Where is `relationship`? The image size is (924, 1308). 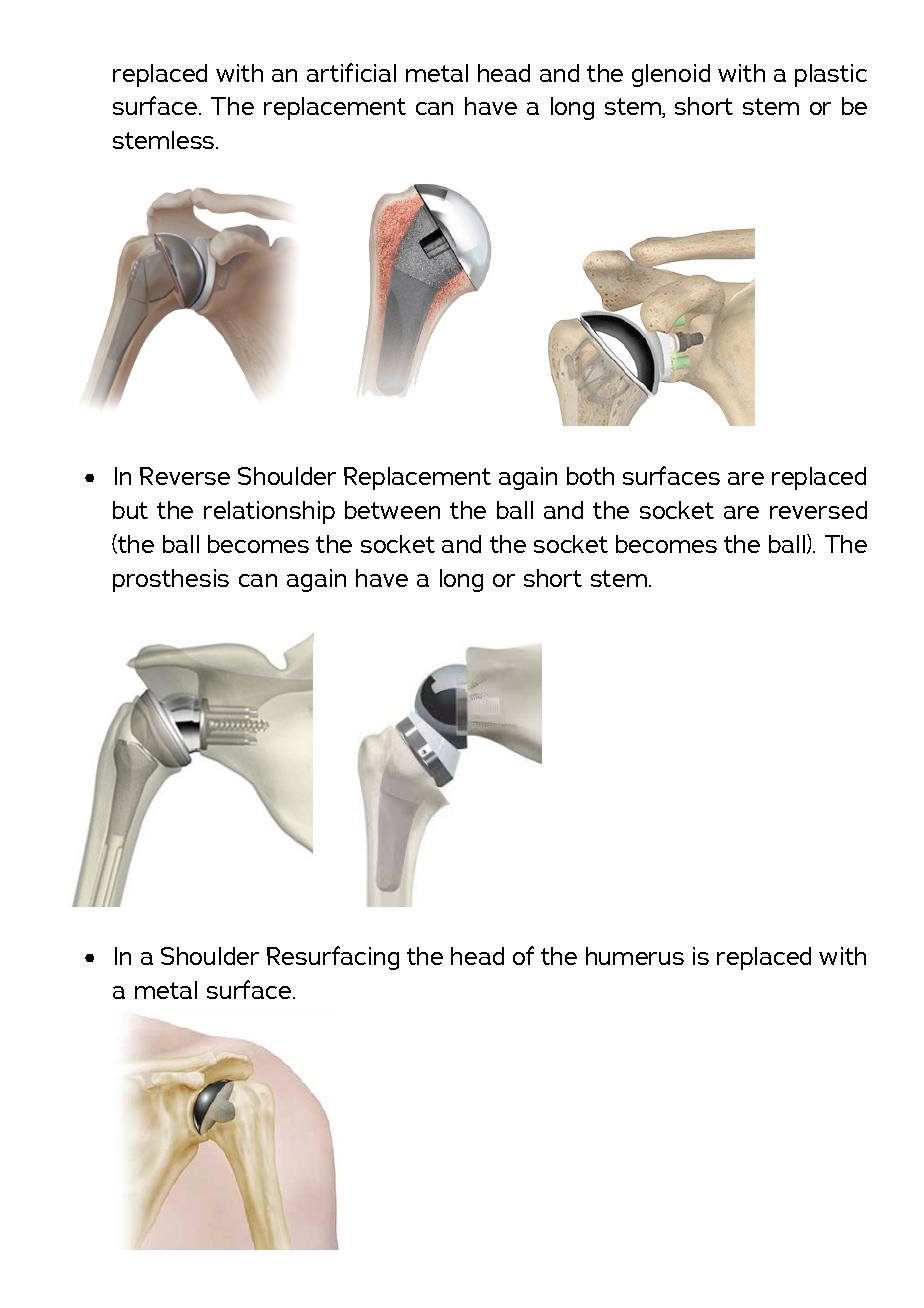
relationship is located at coordinates (269, 512).
